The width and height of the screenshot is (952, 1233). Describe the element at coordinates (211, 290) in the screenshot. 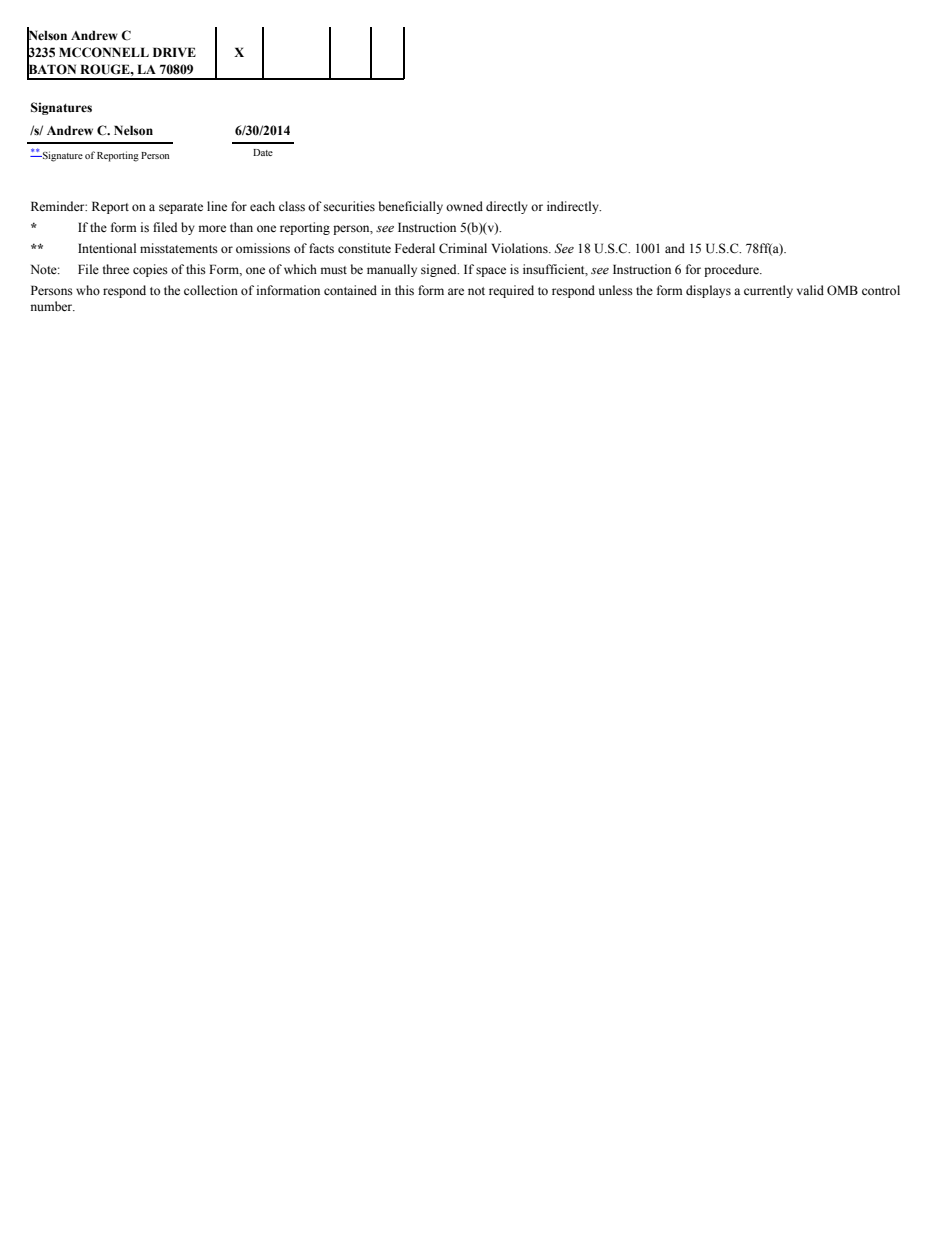

I see `collection` at that location.
